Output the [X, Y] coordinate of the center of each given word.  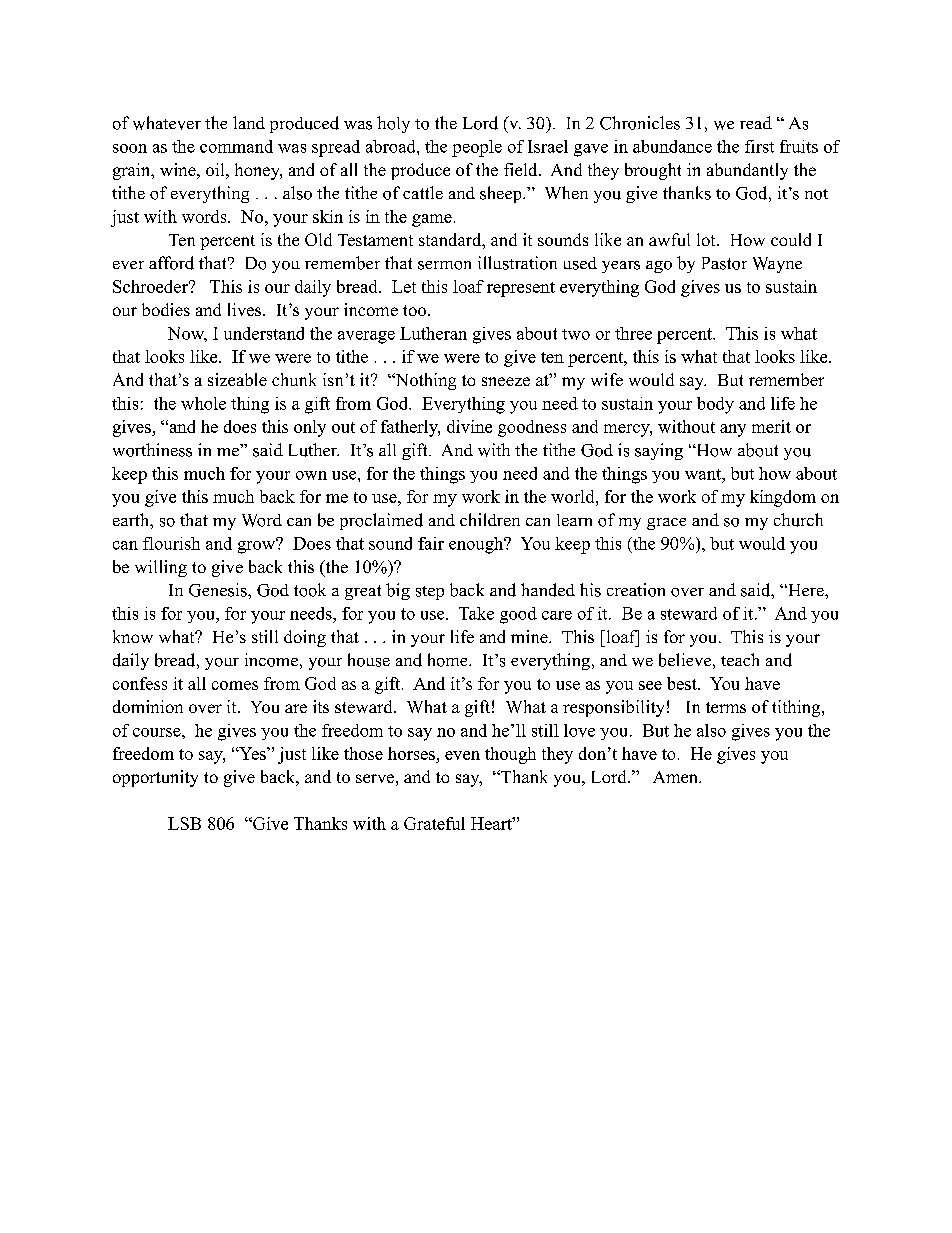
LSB [184, 823]
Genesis [219, 590]
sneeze [506, 381]
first [759, 146]
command [236, 146]
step [430, 593]
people [477, 148]
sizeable [237, 379]
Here [806, 590]
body [715, 405]
